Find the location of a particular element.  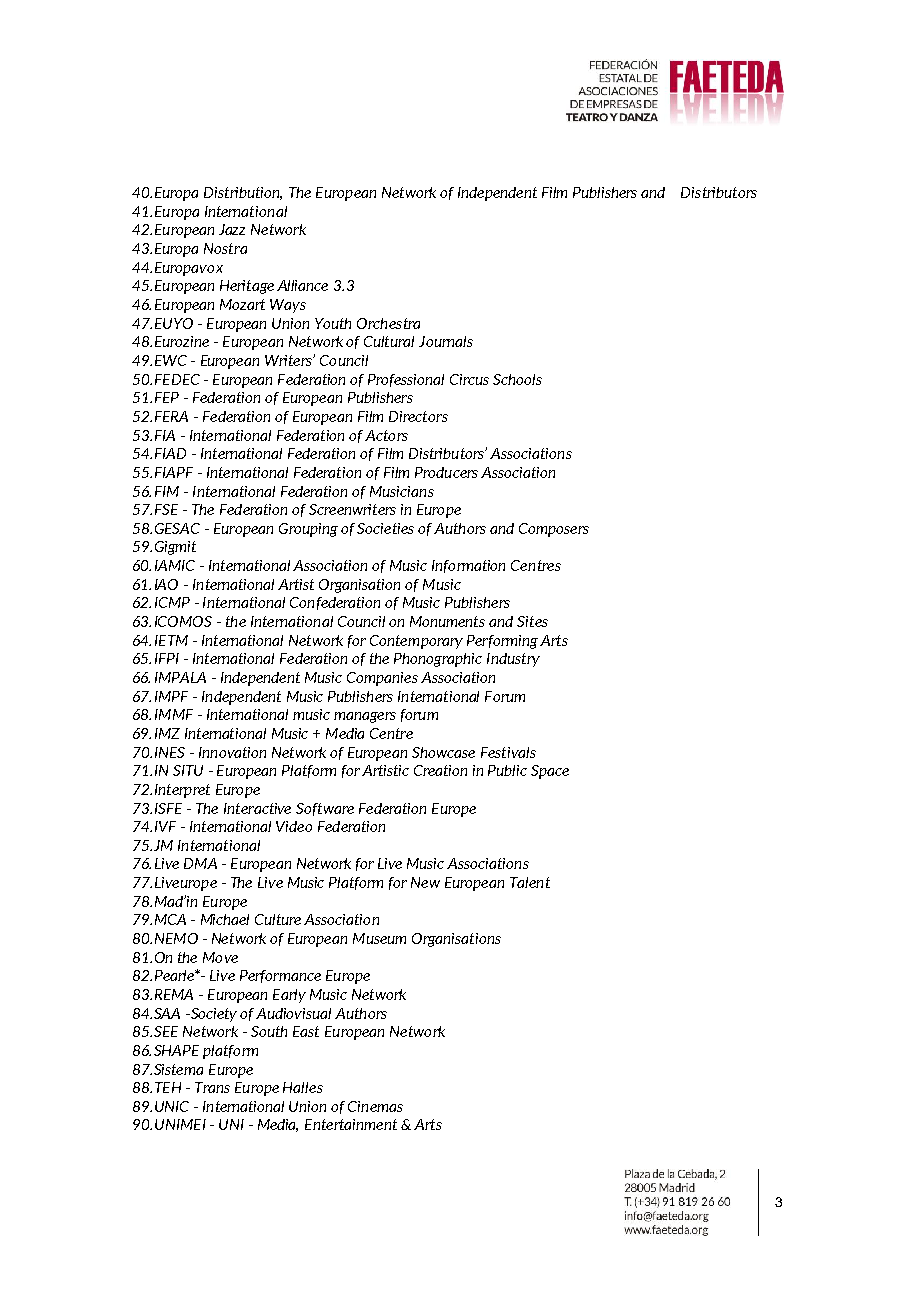

Journals is located at coordinates (446, 341).
